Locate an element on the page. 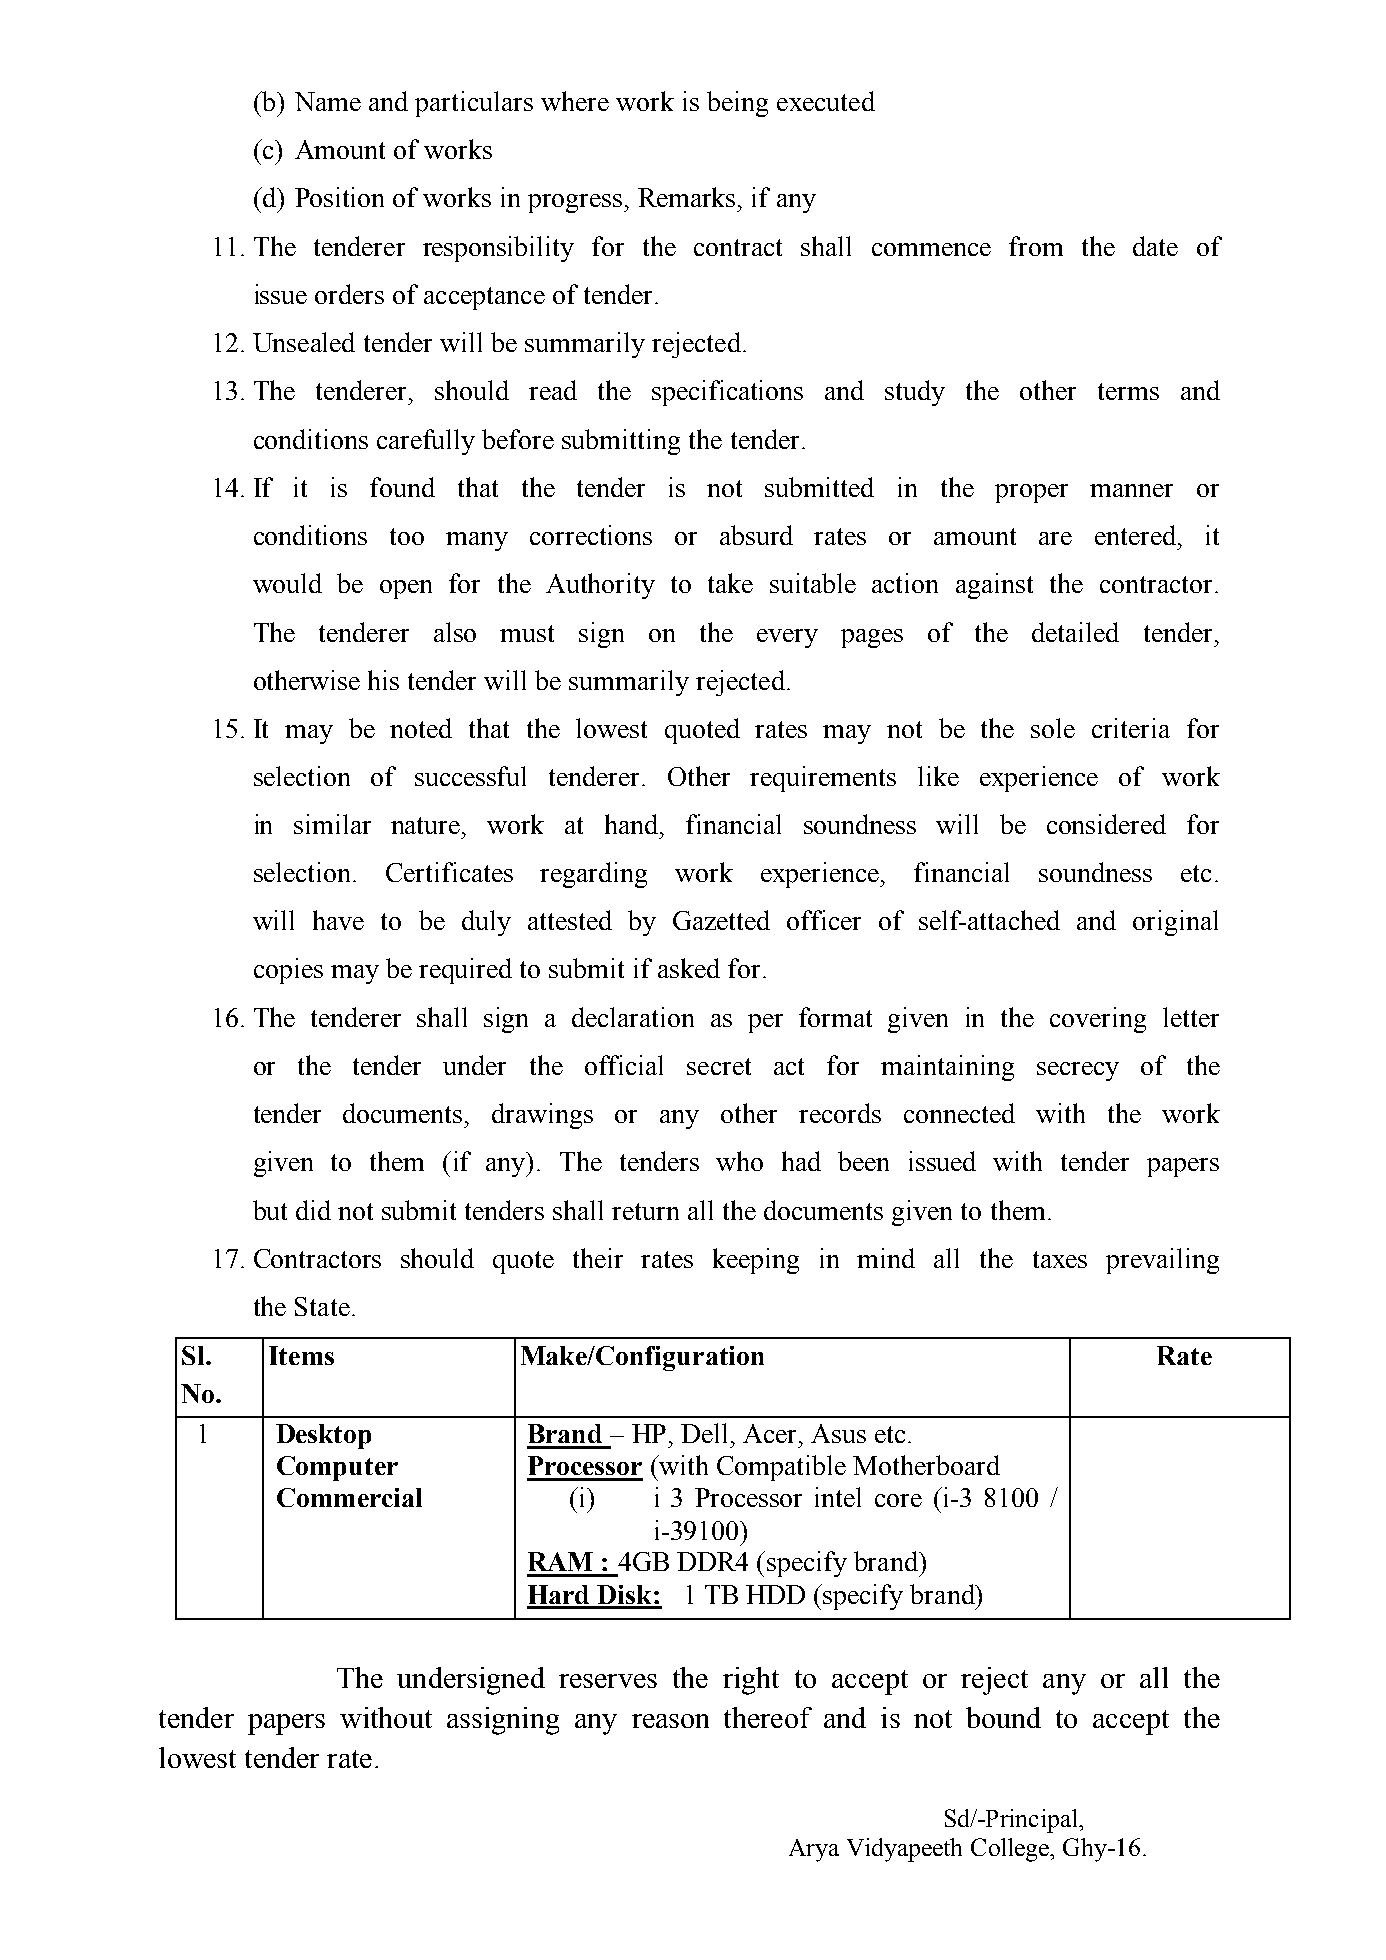  thereof is located at coordinates (768, 1717).
